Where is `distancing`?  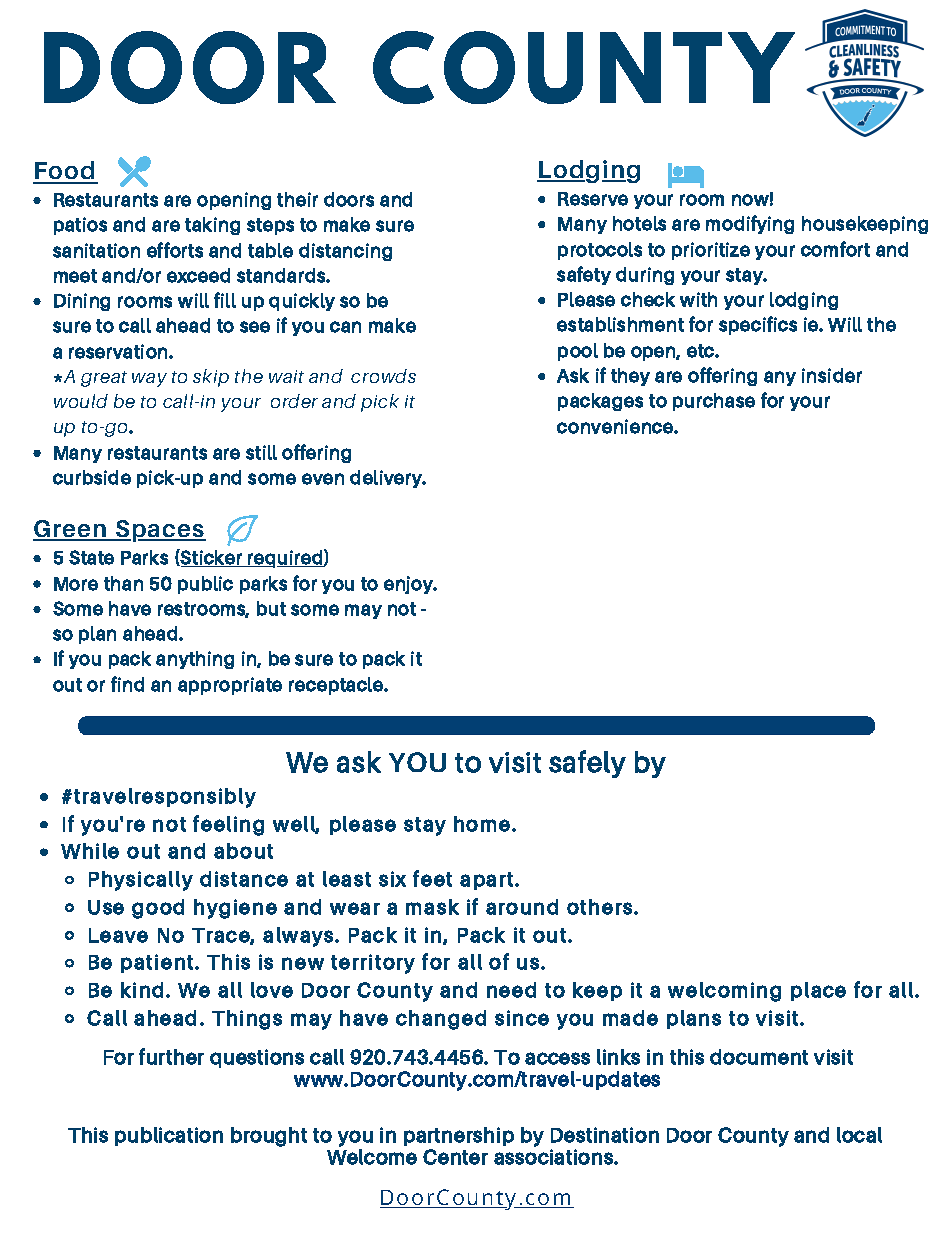 distancing is located at coordinates (345, 252).
